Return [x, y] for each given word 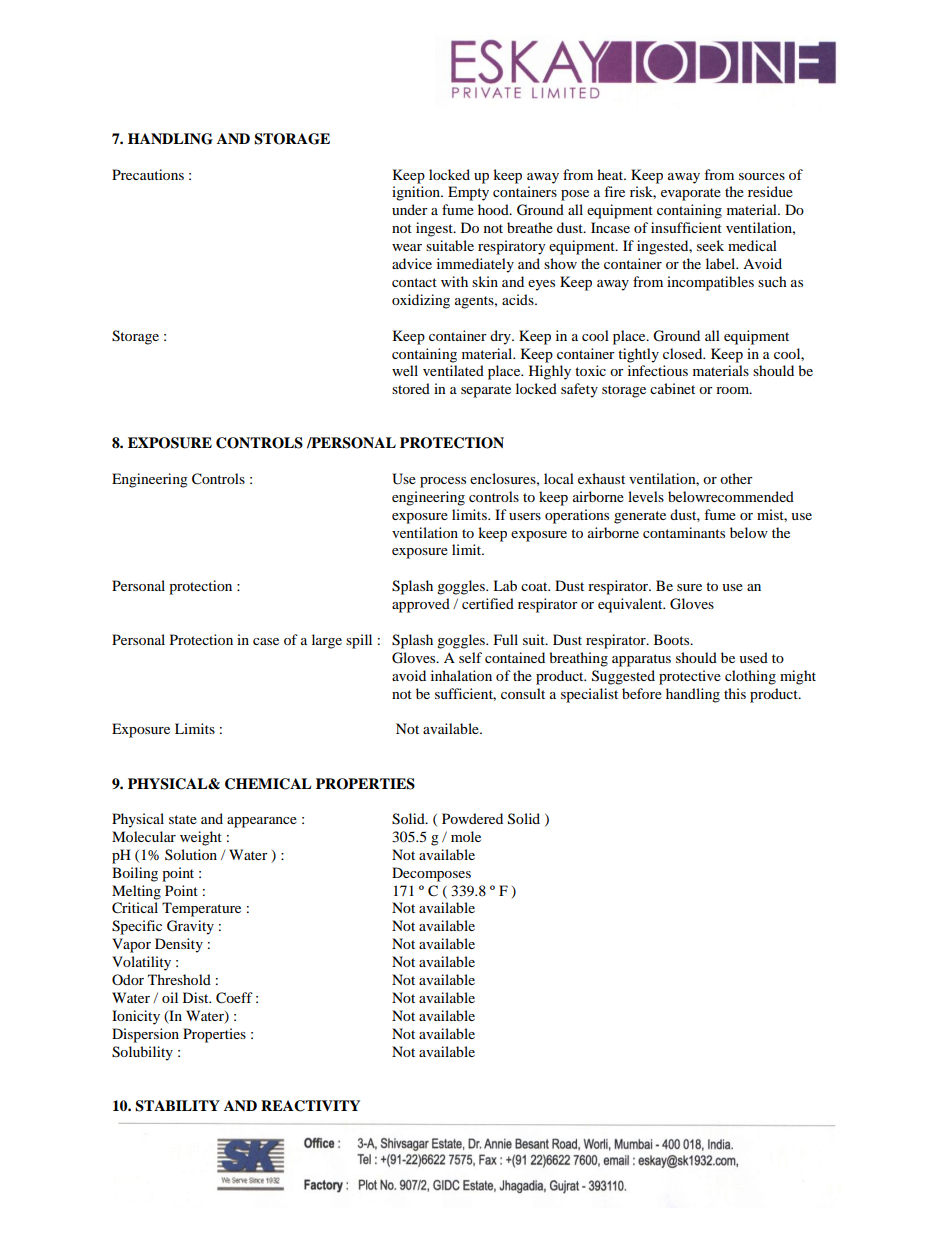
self [470, 657]
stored [411, 388]
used [753, 657]
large [327, 641]
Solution [191, 854]
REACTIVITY [310, 1106]
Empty [468, 193]
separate [486, 391]
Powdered [472, 818]
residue [770, 191]
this [735, 693]
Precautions [148, 174]
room [734, 390]
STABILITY [177, 1106]
